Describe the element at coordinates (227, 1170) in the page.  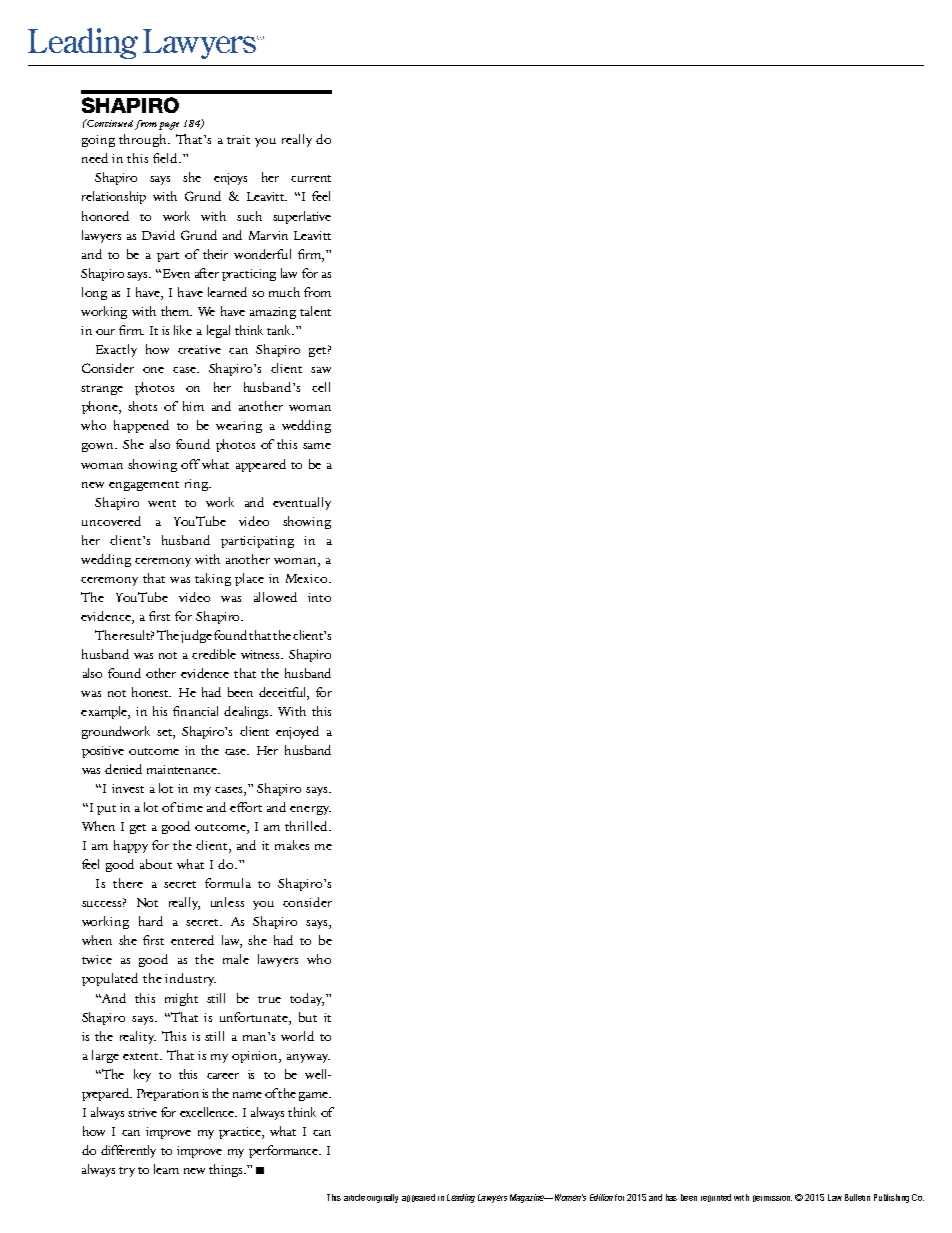
I see `things` at that location.
